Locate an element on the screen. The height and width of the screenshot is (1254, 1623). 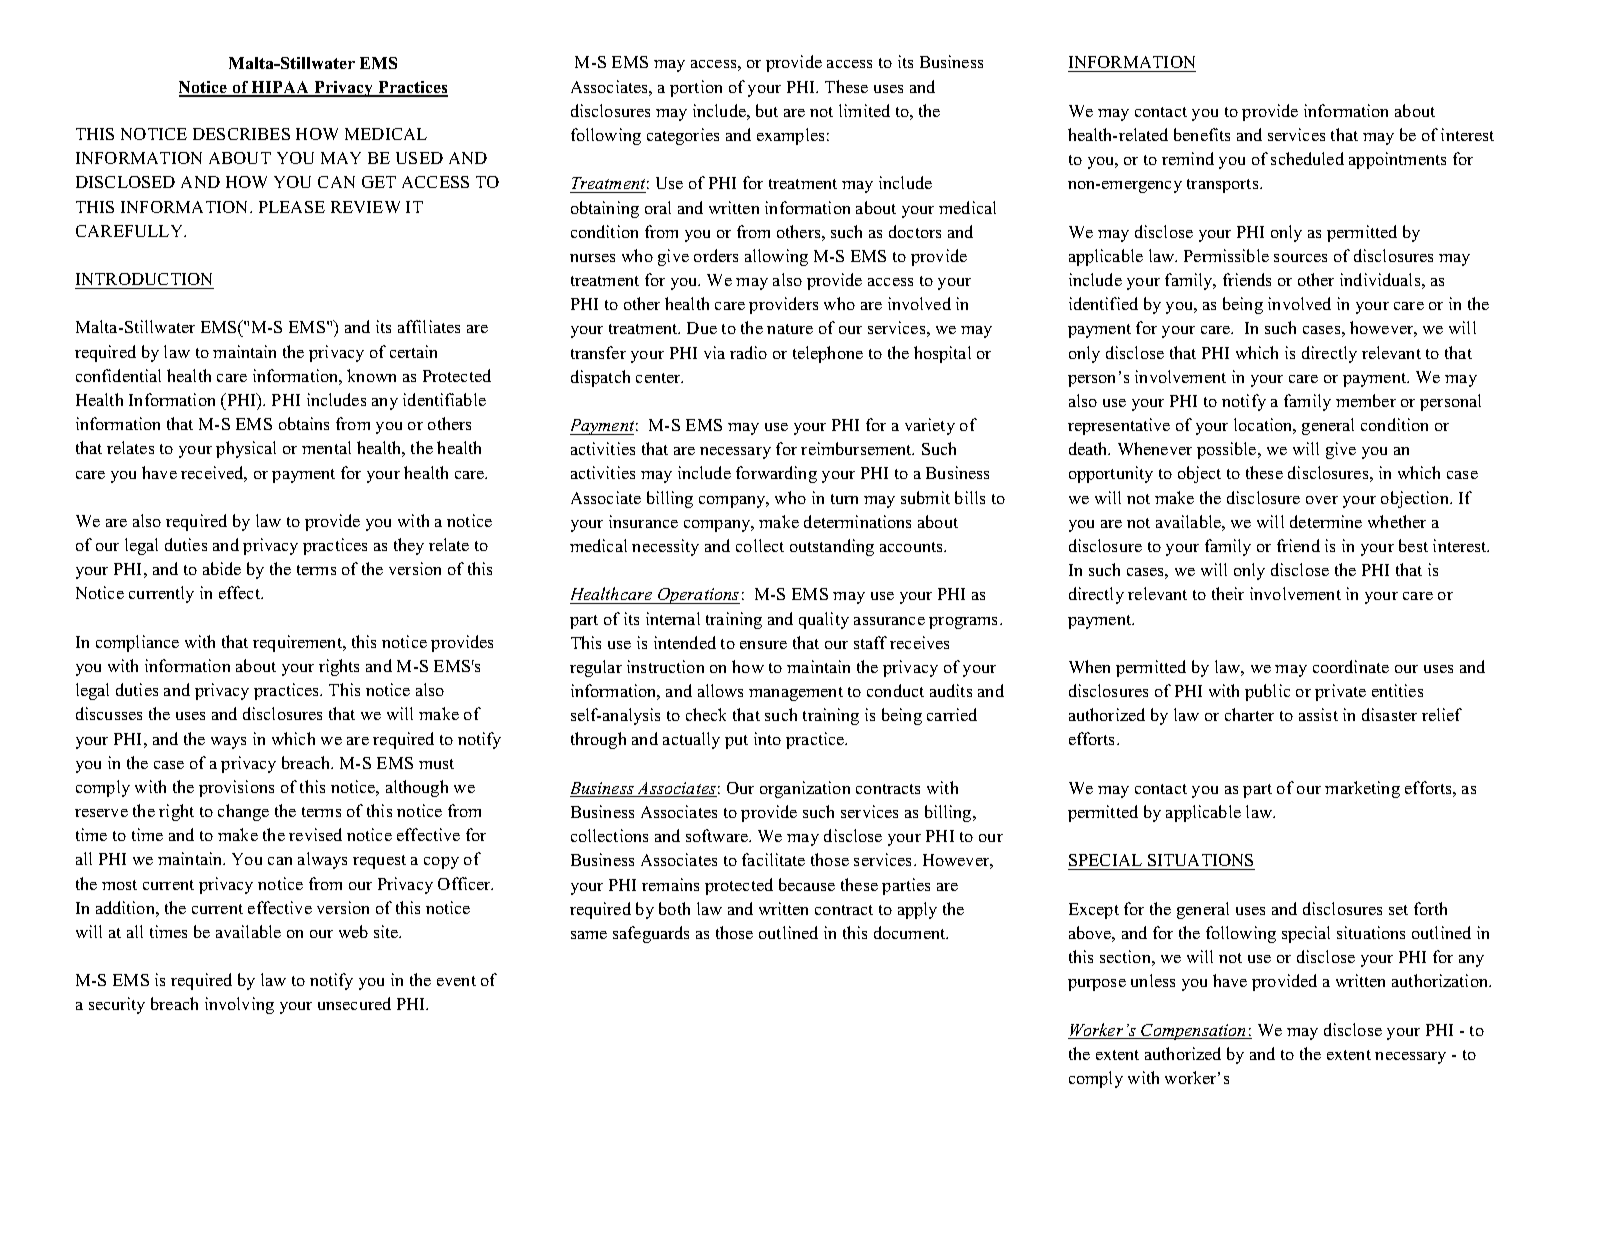
involving is located at coordinates (239, 1005).
